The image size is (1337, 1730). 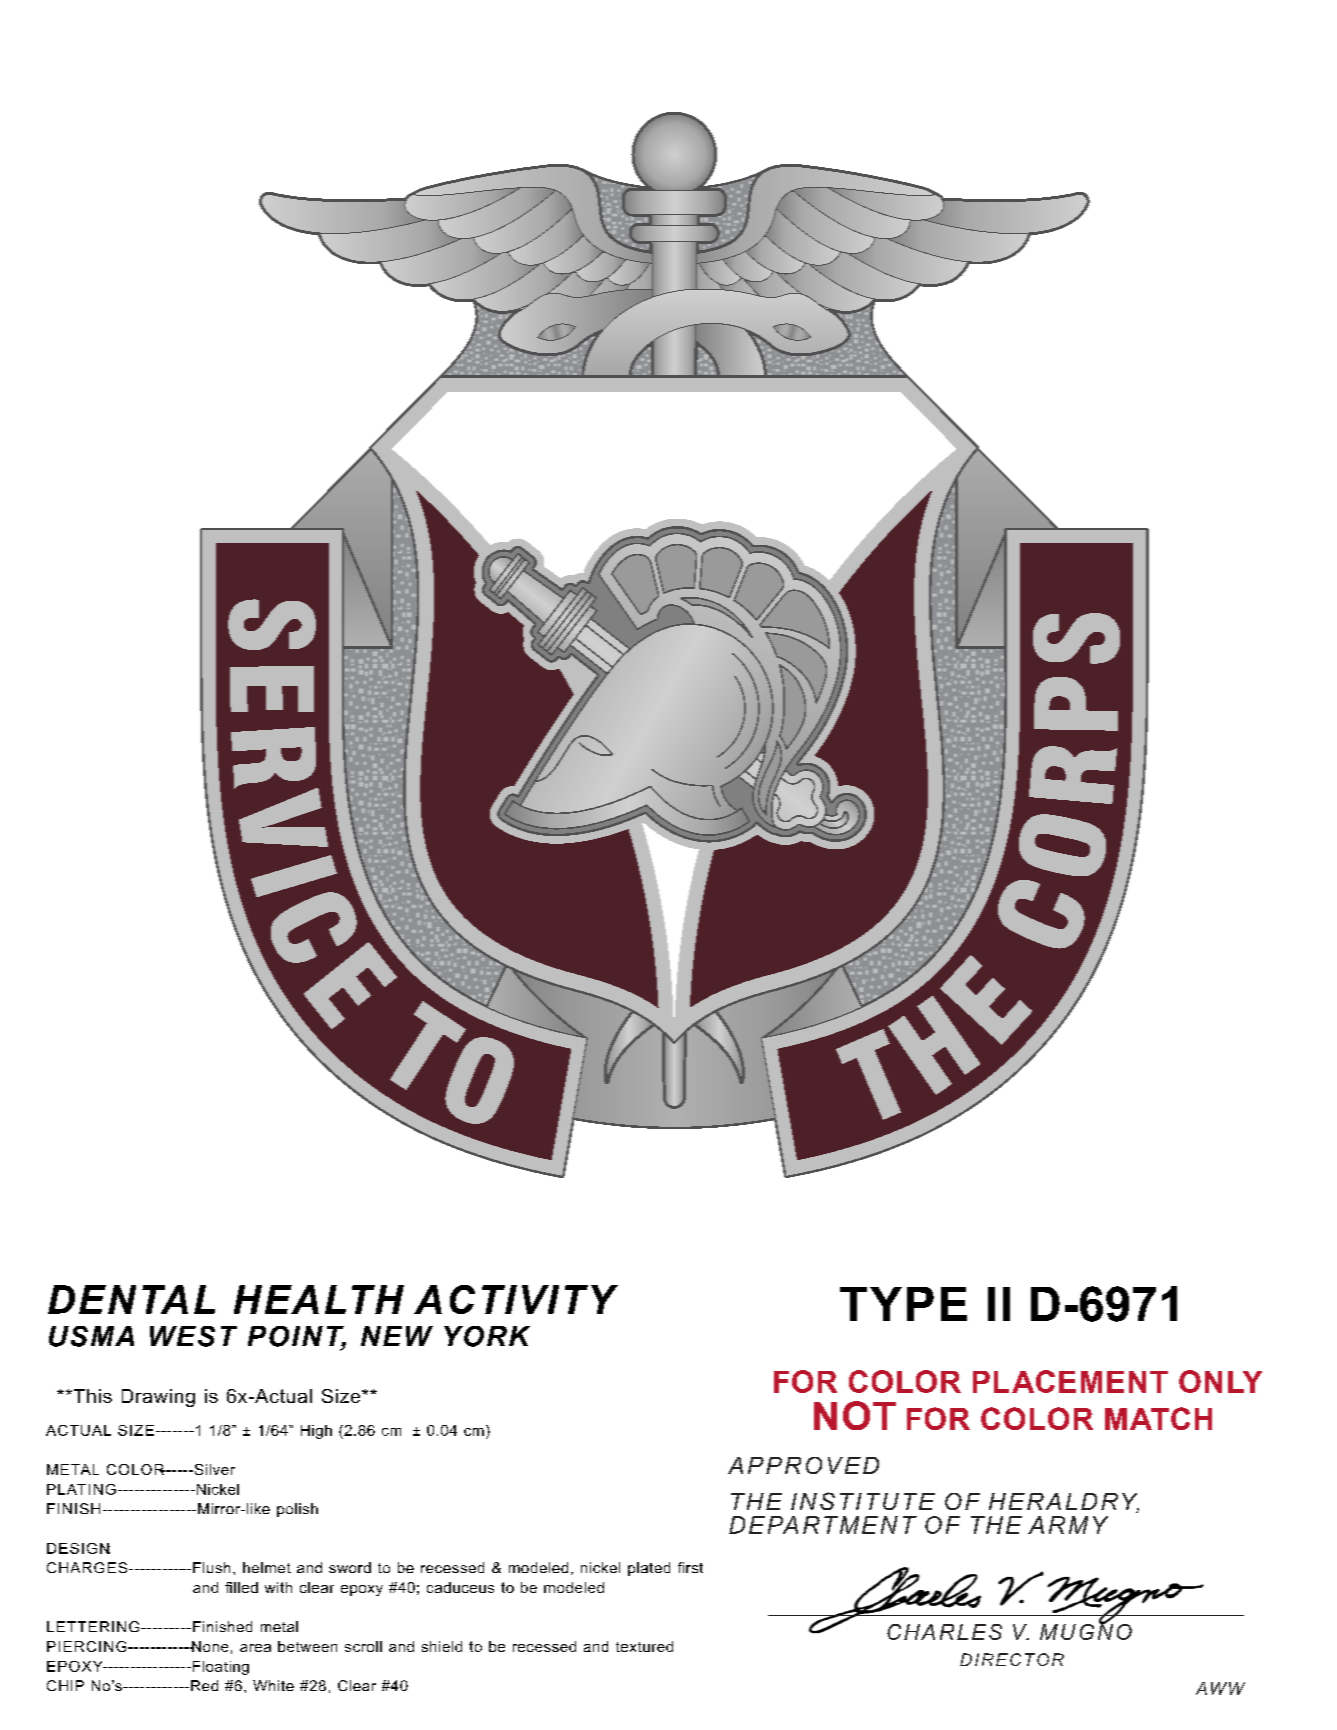 I want to click on White, so click(x=273, y=1685).
